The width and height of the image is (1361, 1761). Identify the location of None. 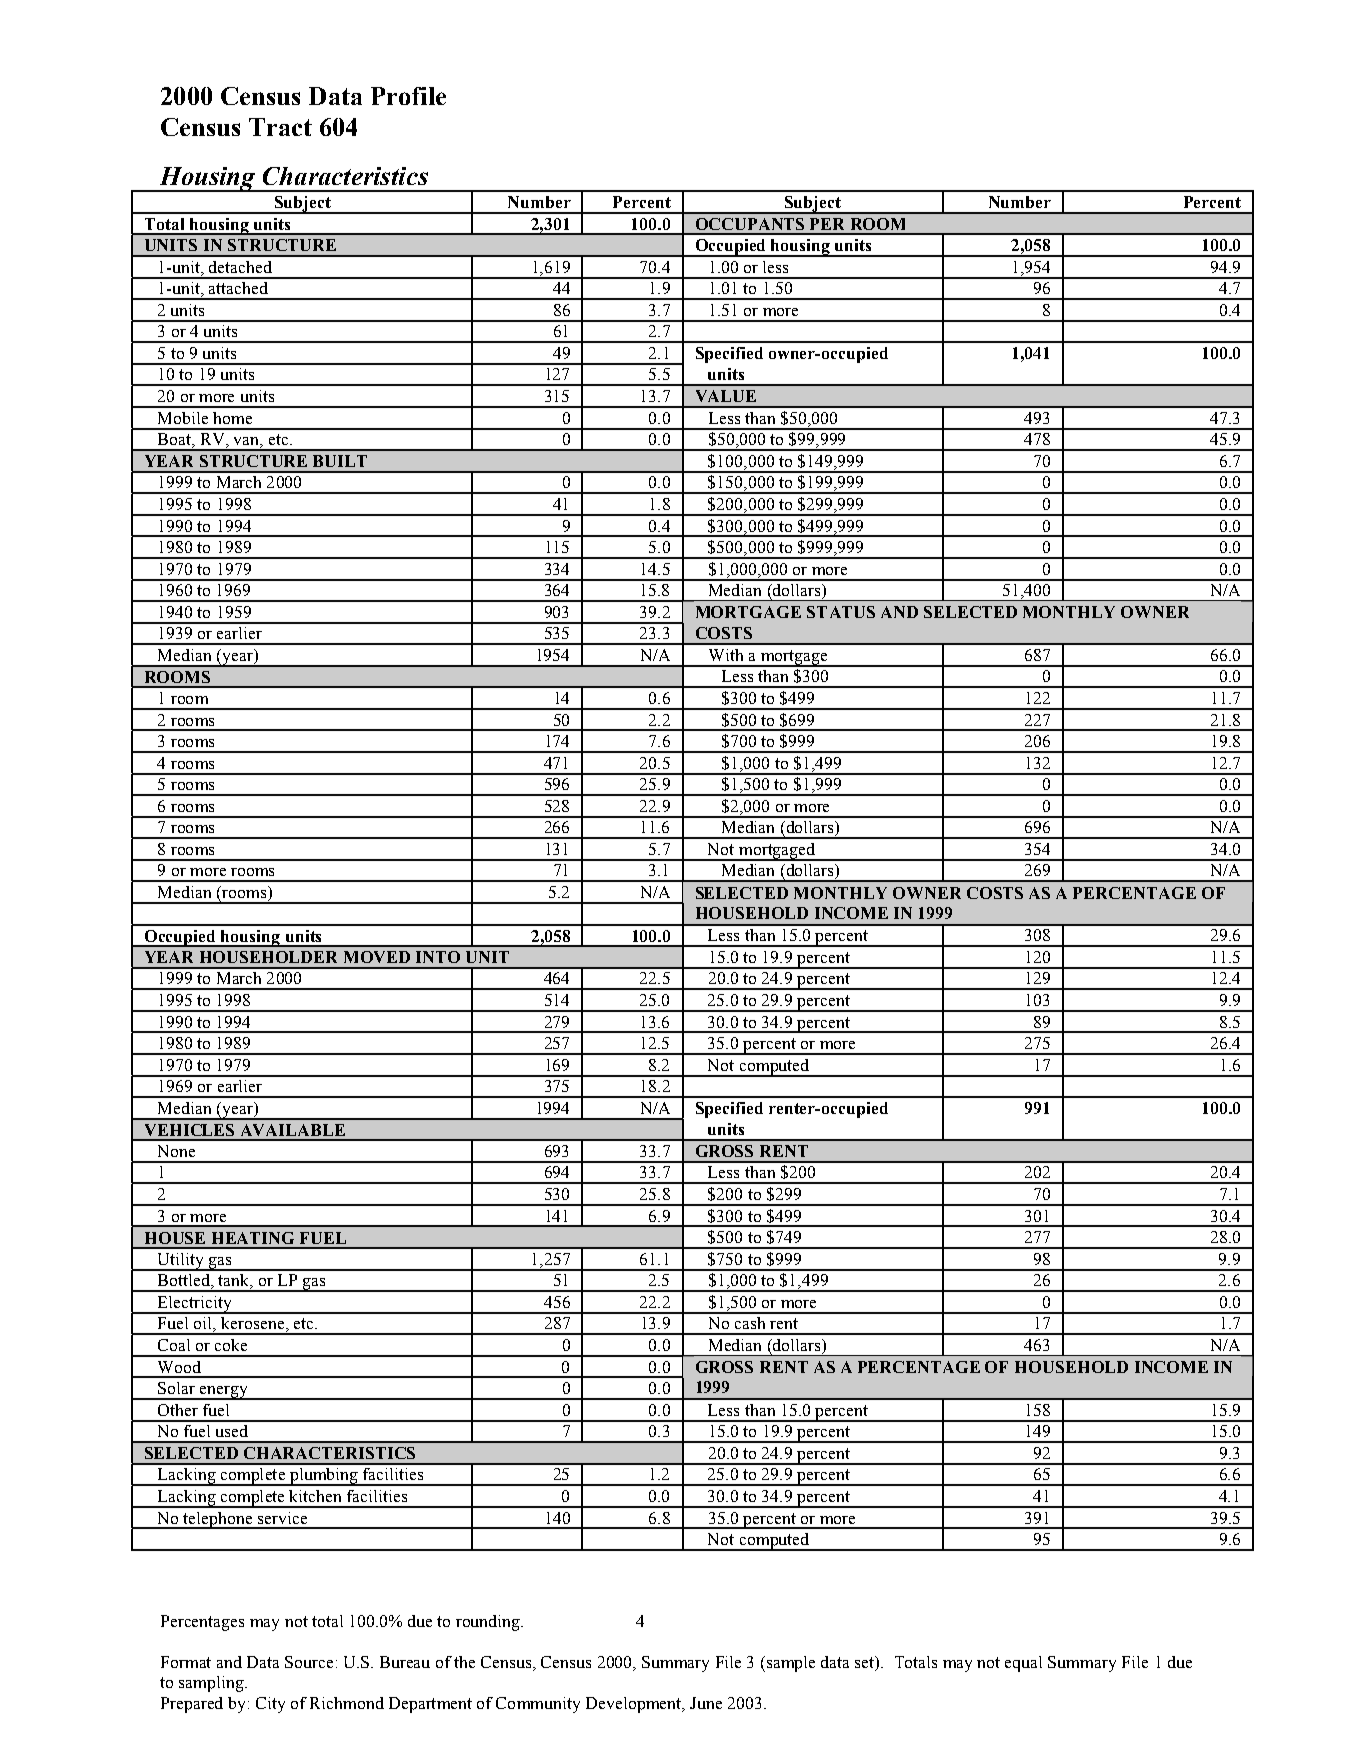
(176, 1151).
